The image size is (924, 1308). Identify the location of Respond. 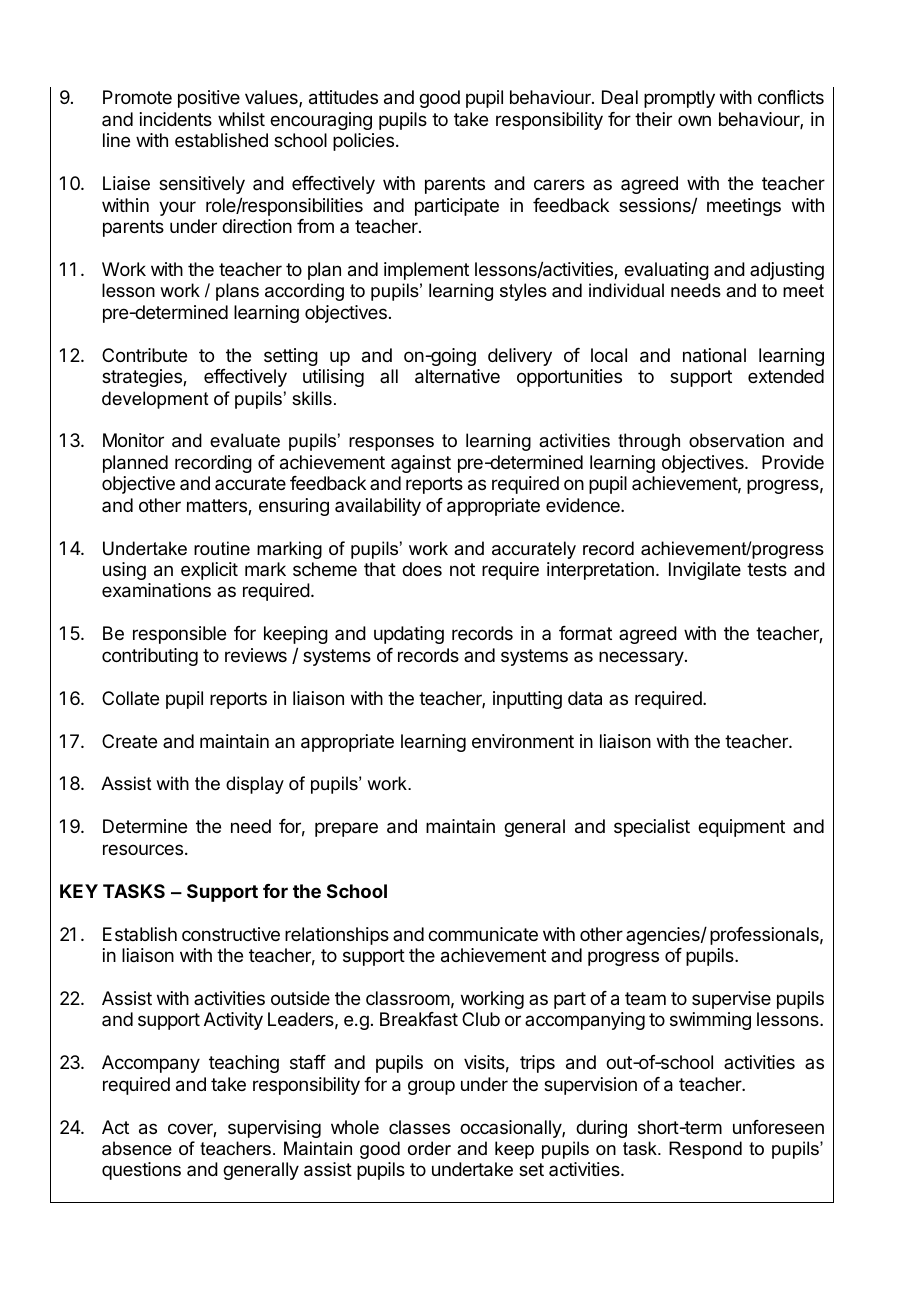
(705, 1150).
